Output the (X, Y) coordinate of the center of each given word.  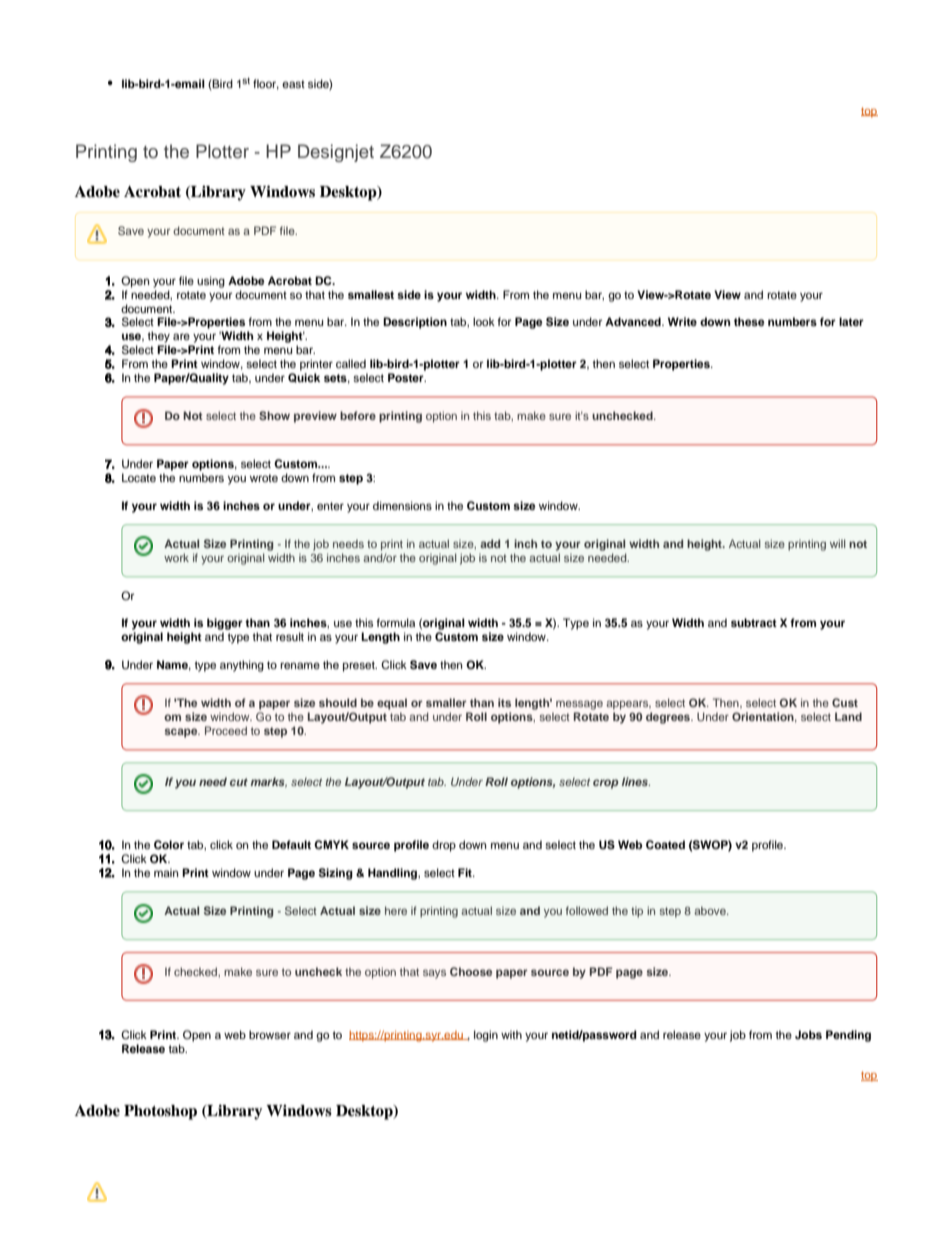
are (181, 336)
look (484, 321)
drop (444, 846)
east (293, 84)
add (490, 543)
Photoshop (160, 1112)
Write (682, 321)
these (749, 321)
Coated (665, 844)
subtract (754, 622)
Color (169, 844)
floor (266, 84)
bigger (225, 624)
